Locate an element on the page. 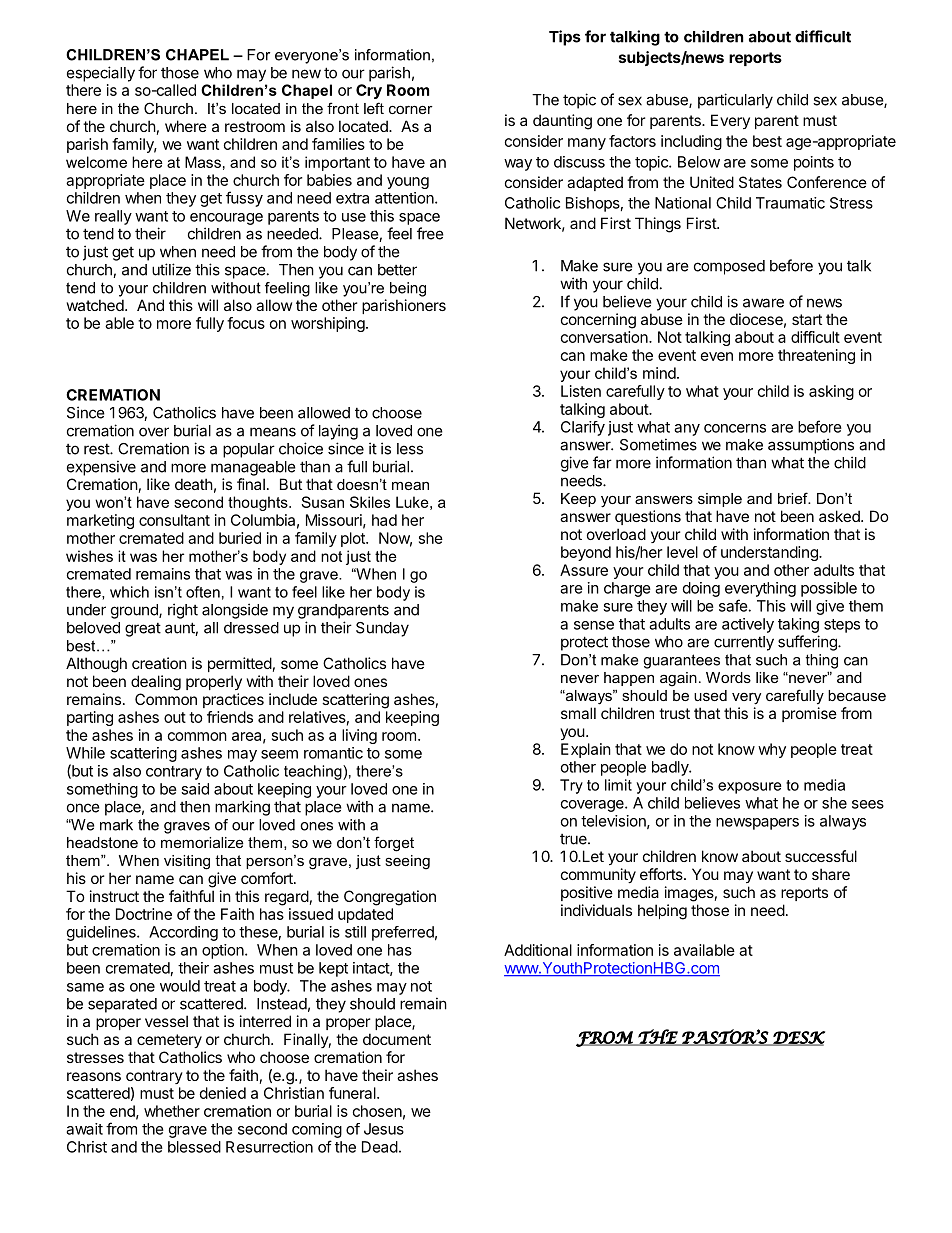 Image resolution: width=952 pixels, height=1233 pixels. visiting is located at coordinates (187, 862).
